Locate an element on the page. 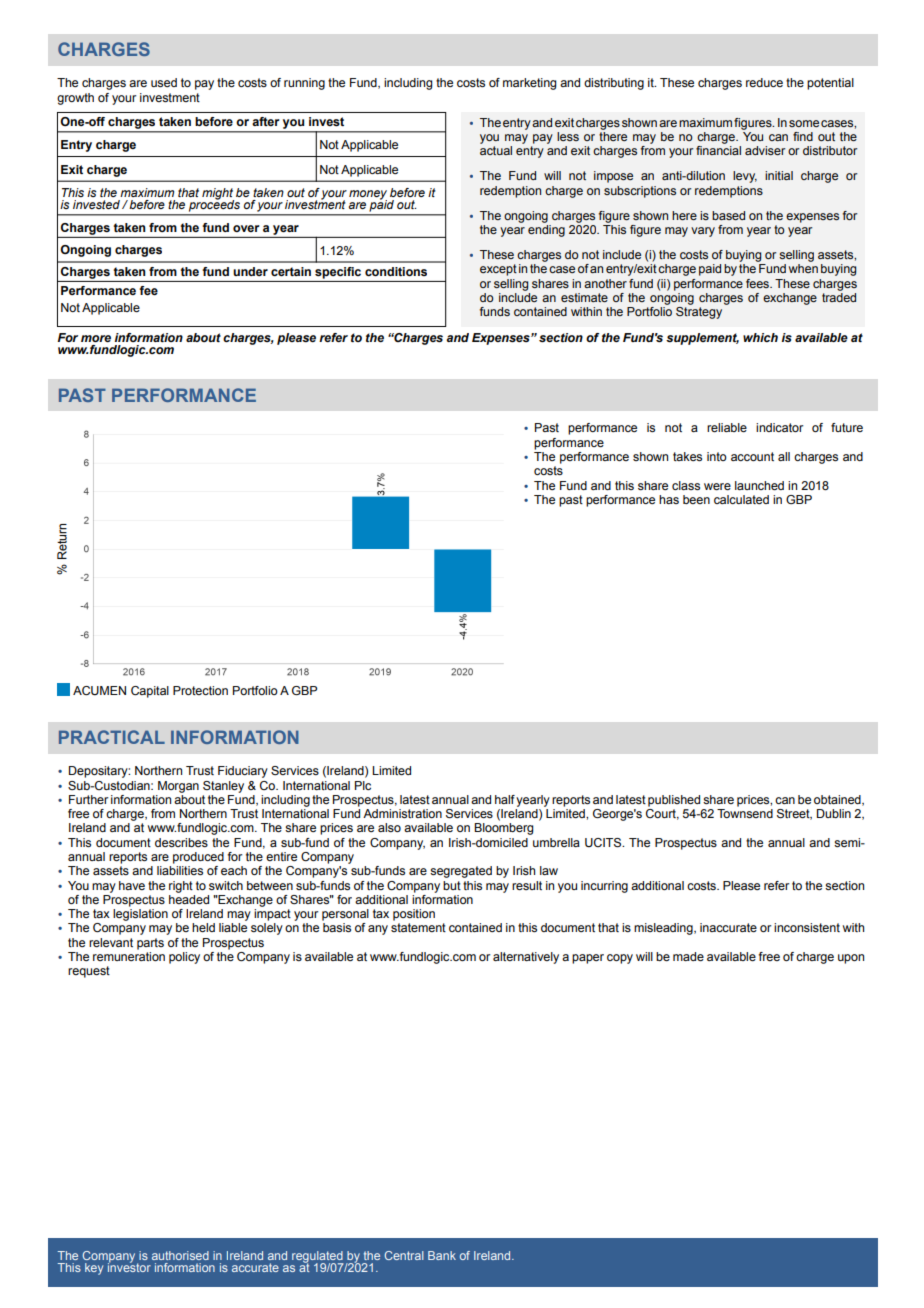 The height and width of the document is (1308, 924). adviser is located at coordinates (765, 150).
